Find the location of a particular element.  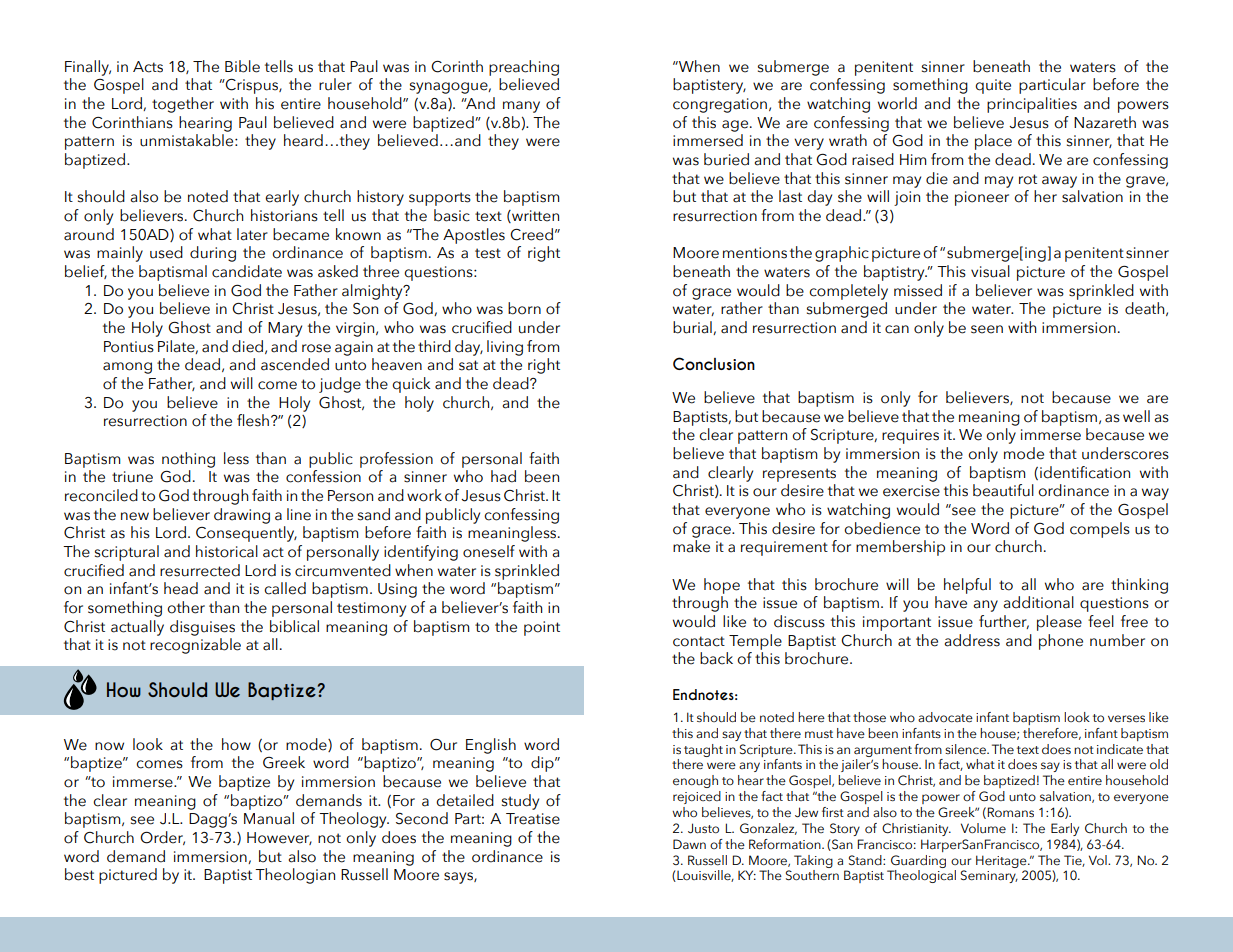

together is located at coordinates (183, 105).
